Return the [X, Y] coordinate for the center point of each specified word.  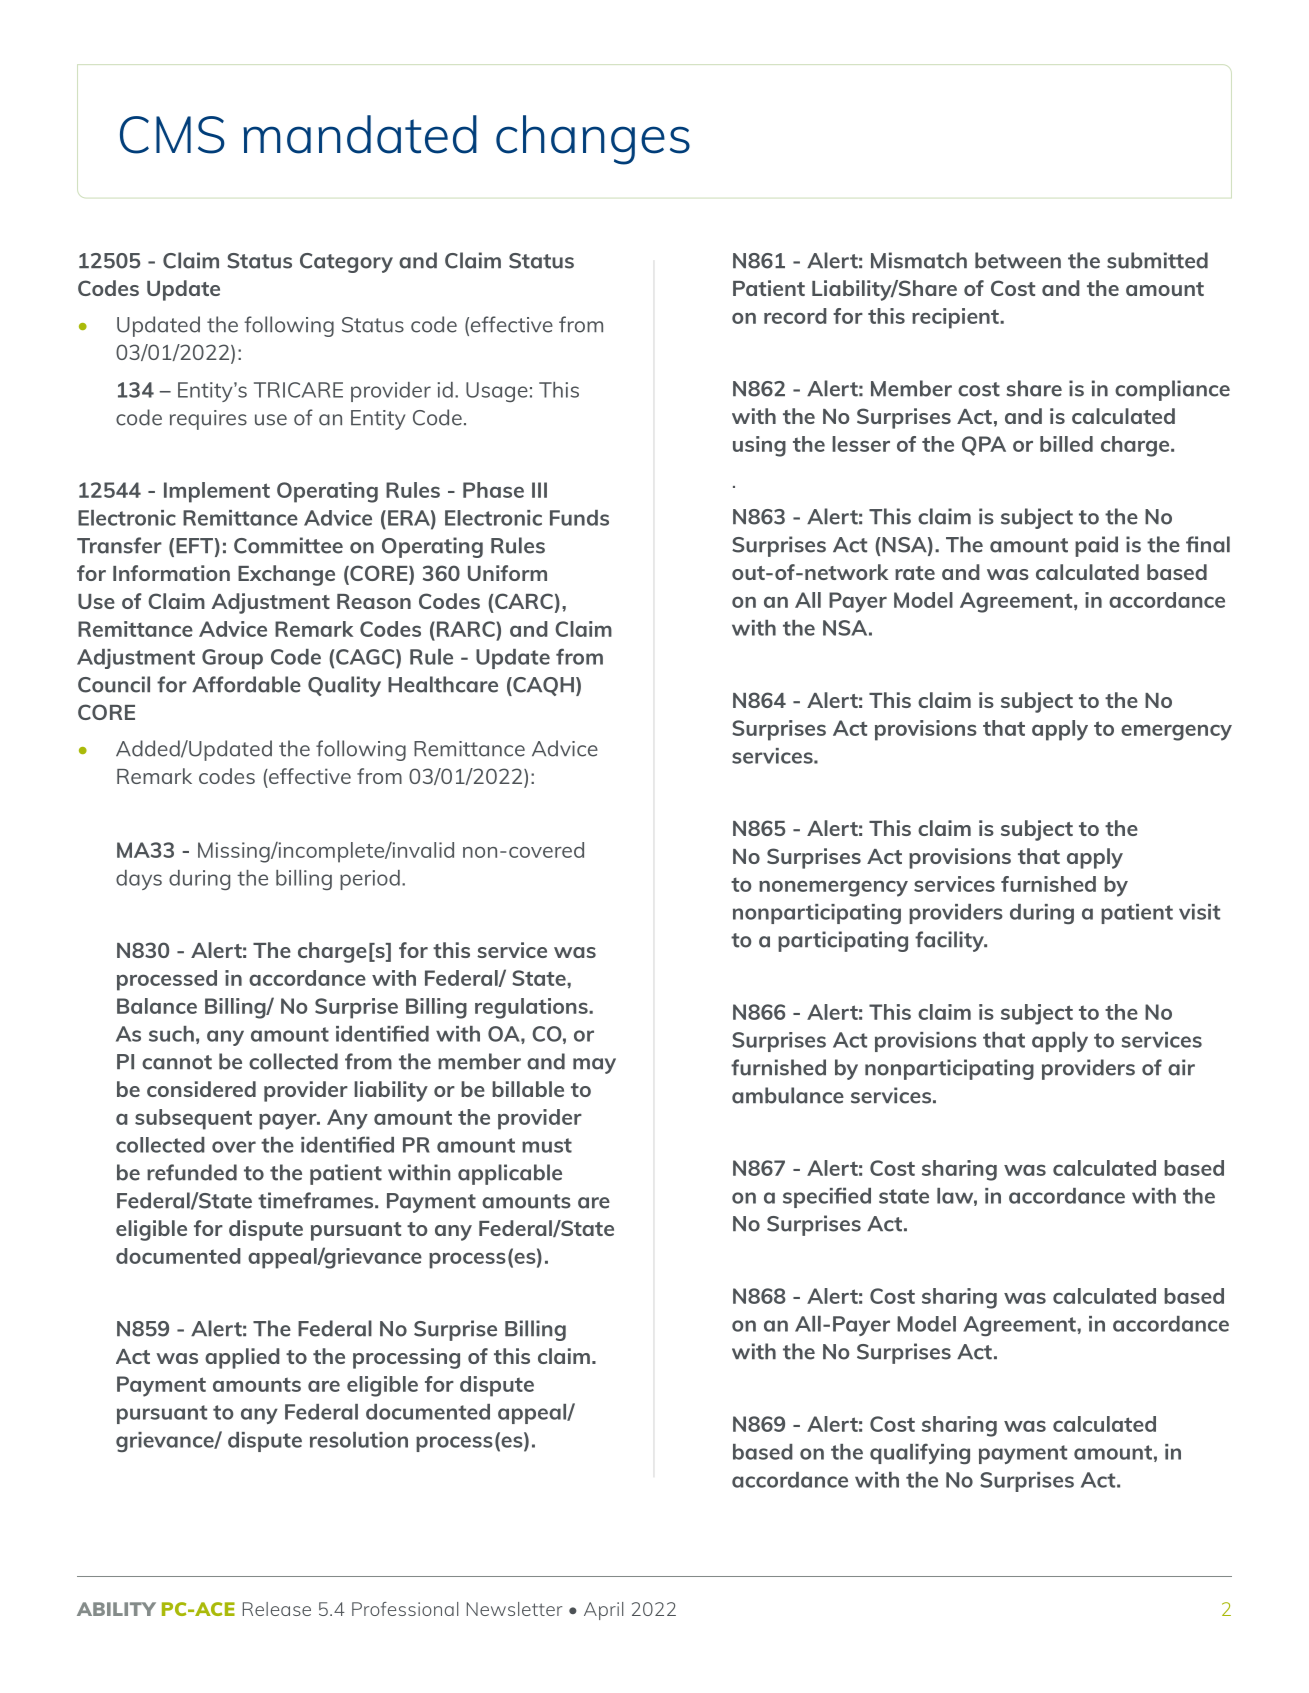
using [759, 446]
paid [1096, 546]
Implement [217, 492]
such [171, 1034]
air [1181, 1067]
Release [277, 1609]
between [1018, 260]
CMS [172, 135]
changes [593, 140]
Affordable [246, 684]
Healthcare [443, 684]
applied [242, 1358]
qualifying [920, 1453]
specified [827, 1197]
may [594, 1066]
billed [1066, 444]
